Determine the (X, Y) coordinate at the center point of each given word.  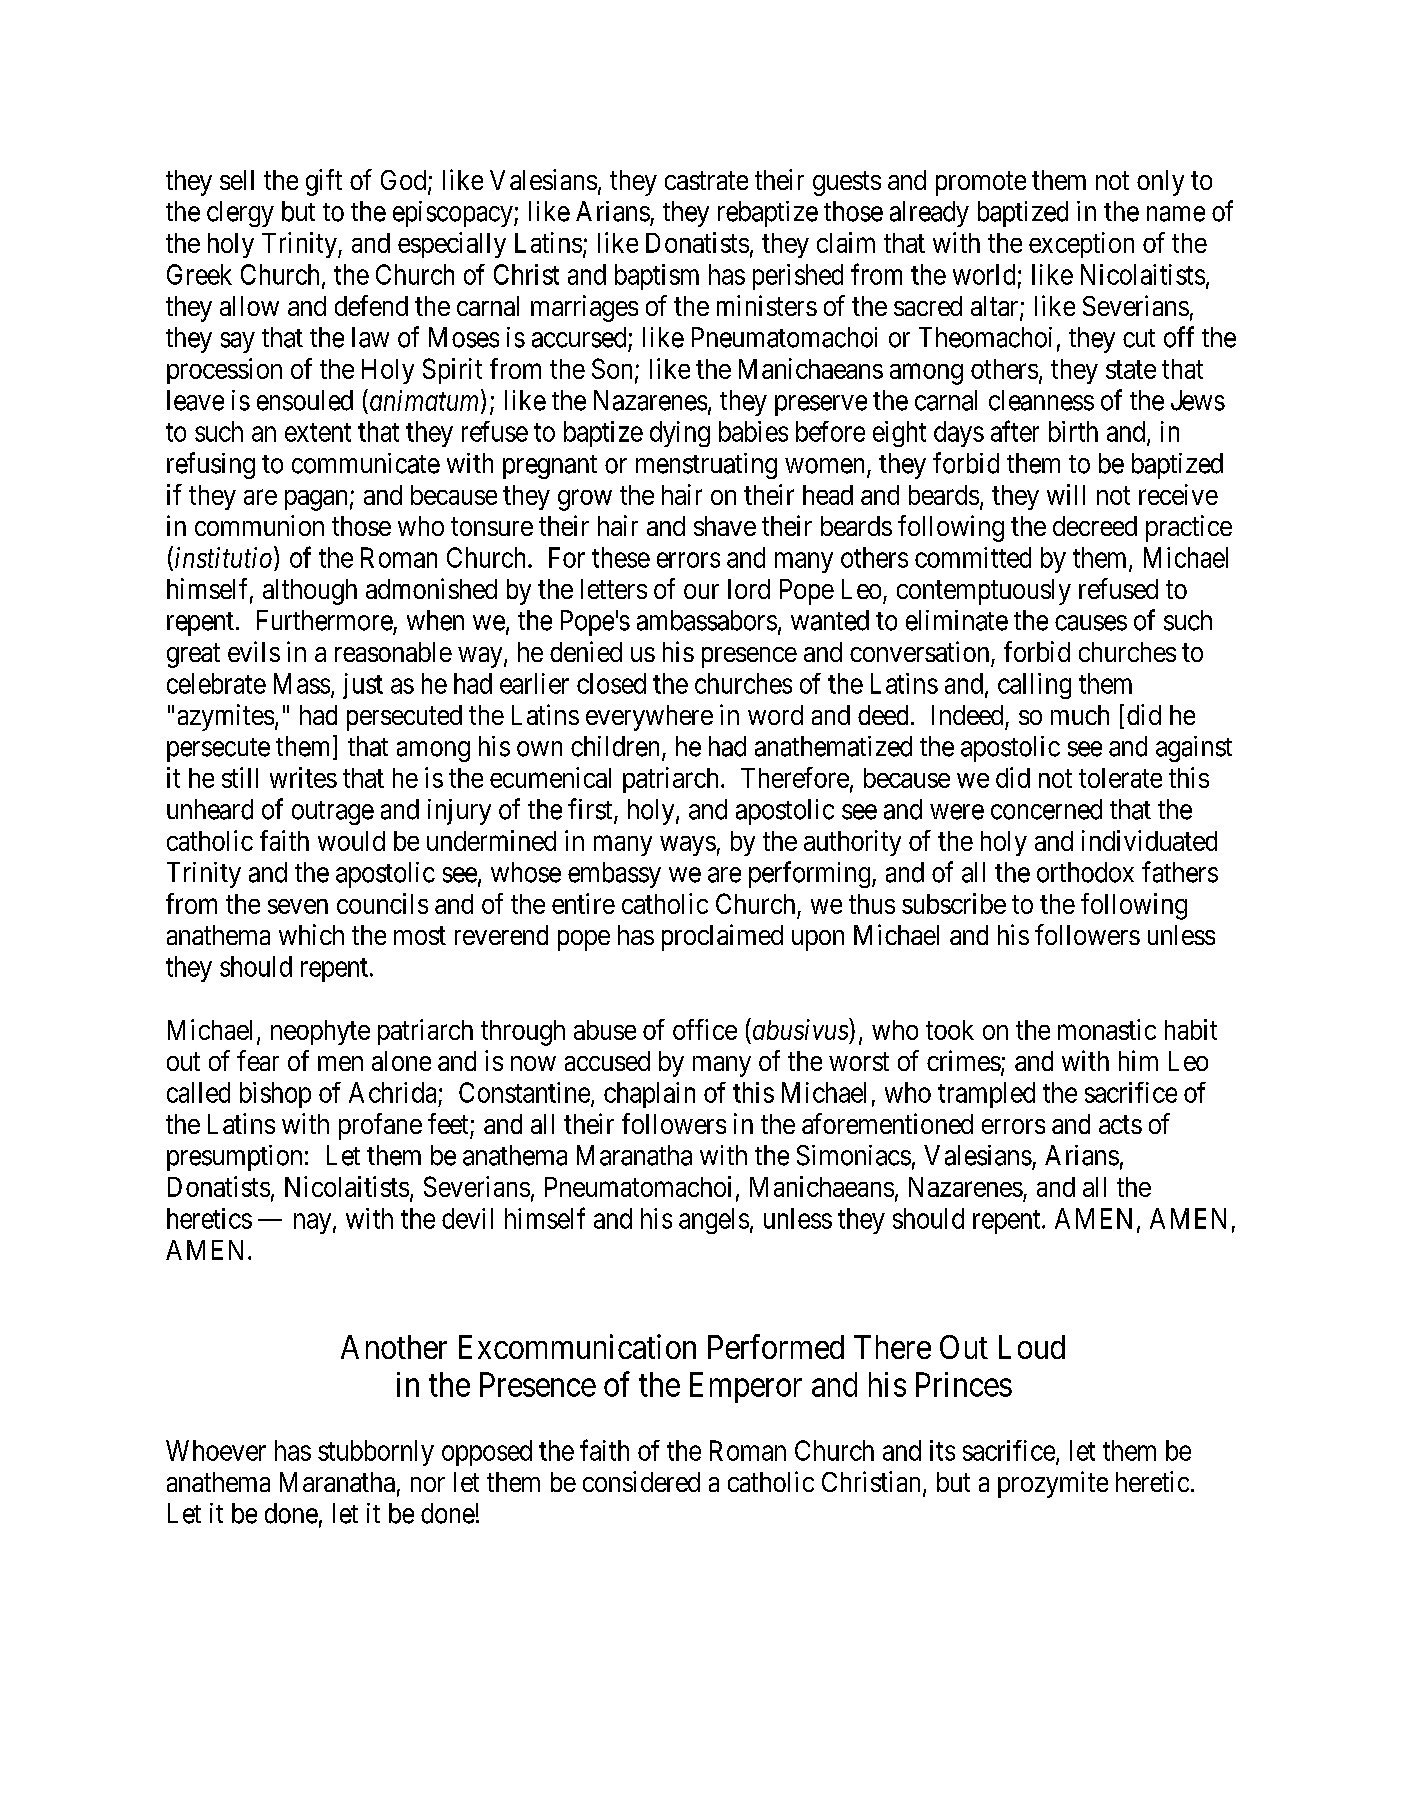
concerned (1046, 809)
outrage (333, 813)
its (942, 1450)
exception (1081, 245)
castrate (706, 181)
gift (324, 182)
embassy (614, 875)
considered (641, 1481)
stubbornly (376, 1453)
